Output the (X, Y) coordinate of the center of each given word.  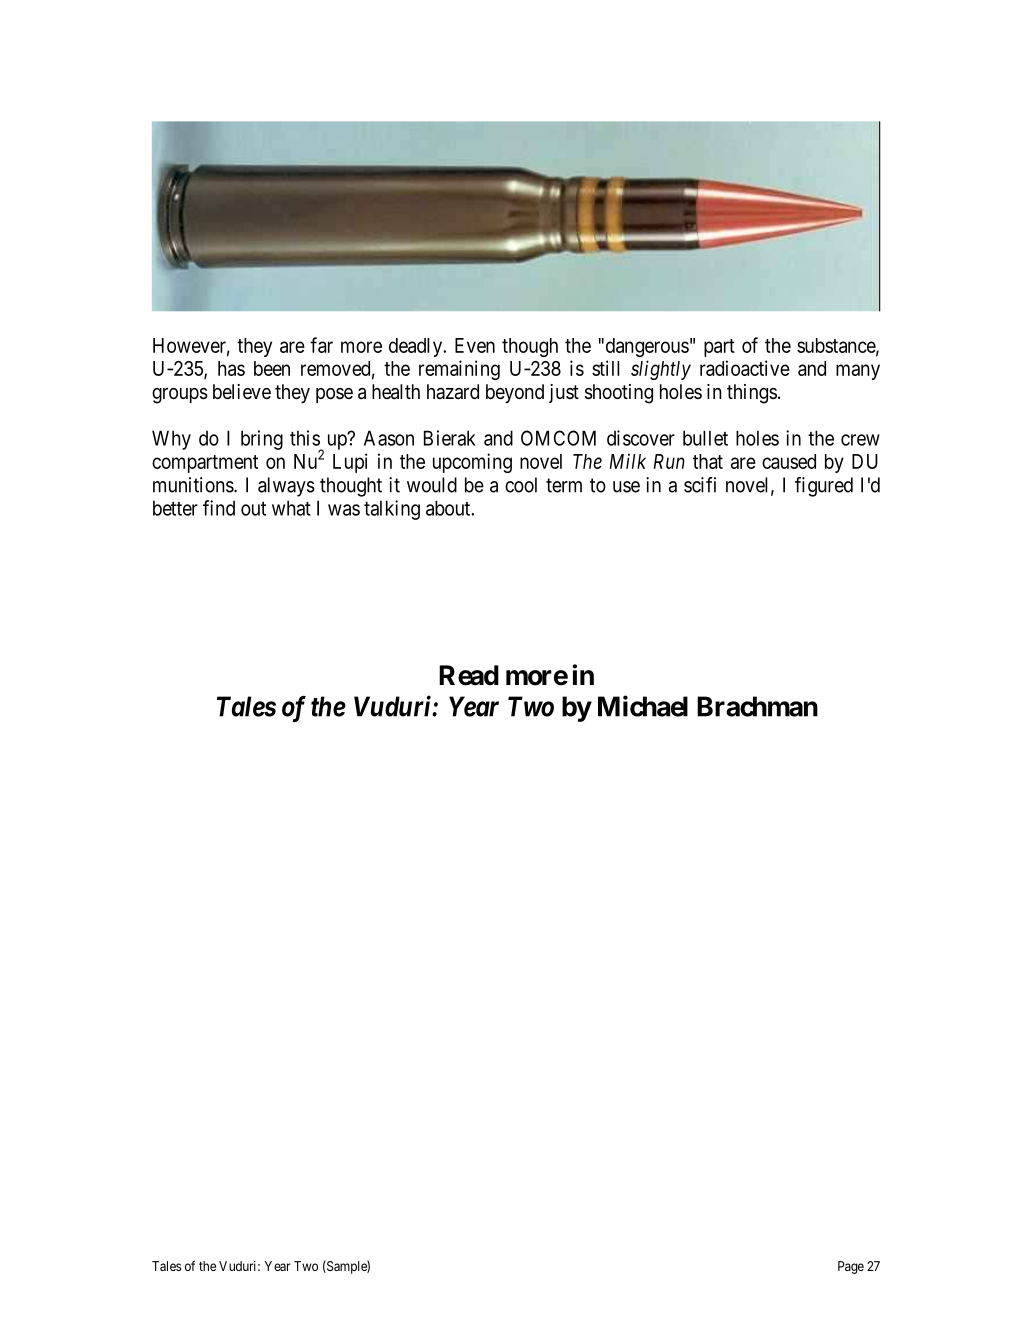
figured (824, 487)
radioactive (745, 368)
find (219, 508)
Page (851, 1267)
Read (469, 675)
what (291, 508)
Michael (643, 706)
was (344, 510)
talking (392, 510)
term (564, 485)
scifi (700, 485)
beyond (515, 393)
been (272, 368)
